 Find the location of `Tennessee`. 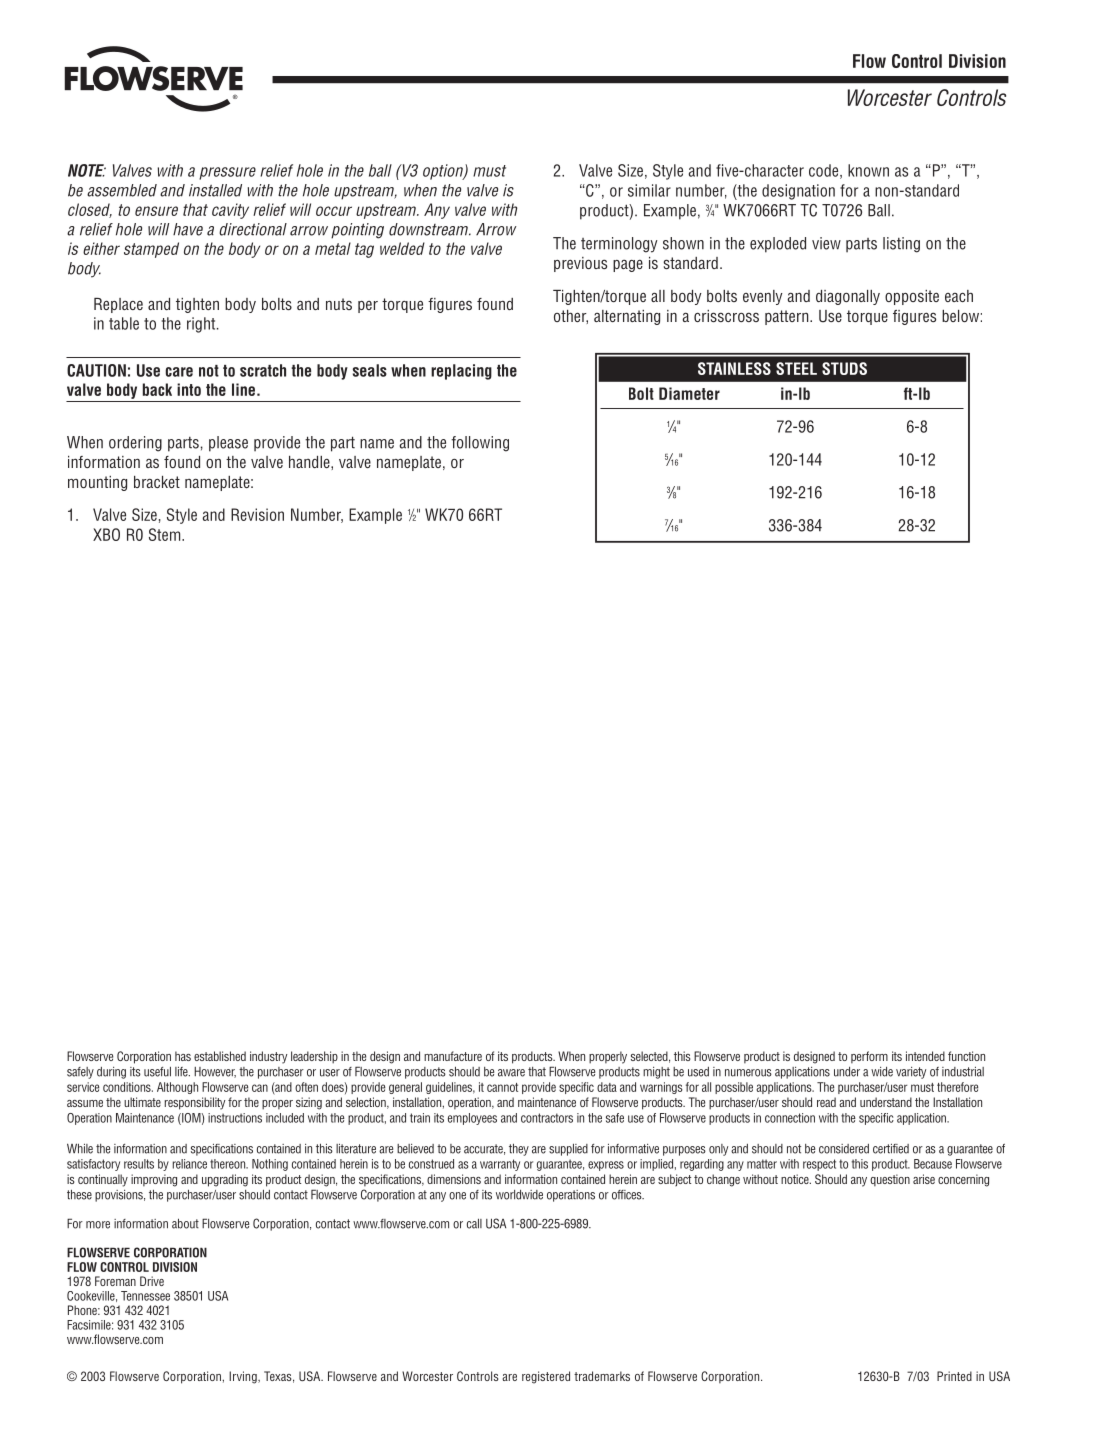

Tennessee is located at coordinates (145, 1296).
